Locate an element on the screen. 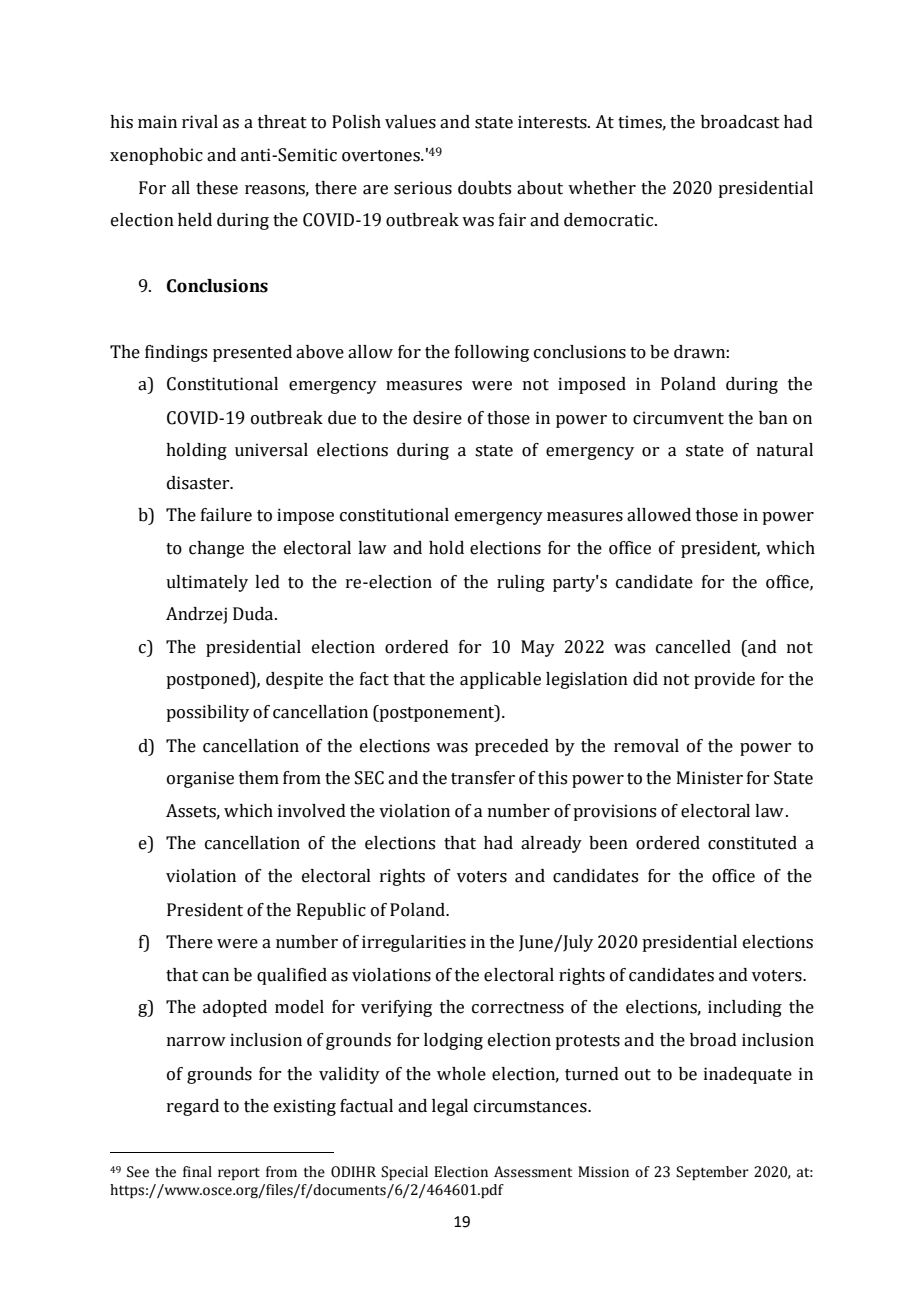 This screenshot has width=924, height=1308. cancelled is located at coordinates (693, 647).
